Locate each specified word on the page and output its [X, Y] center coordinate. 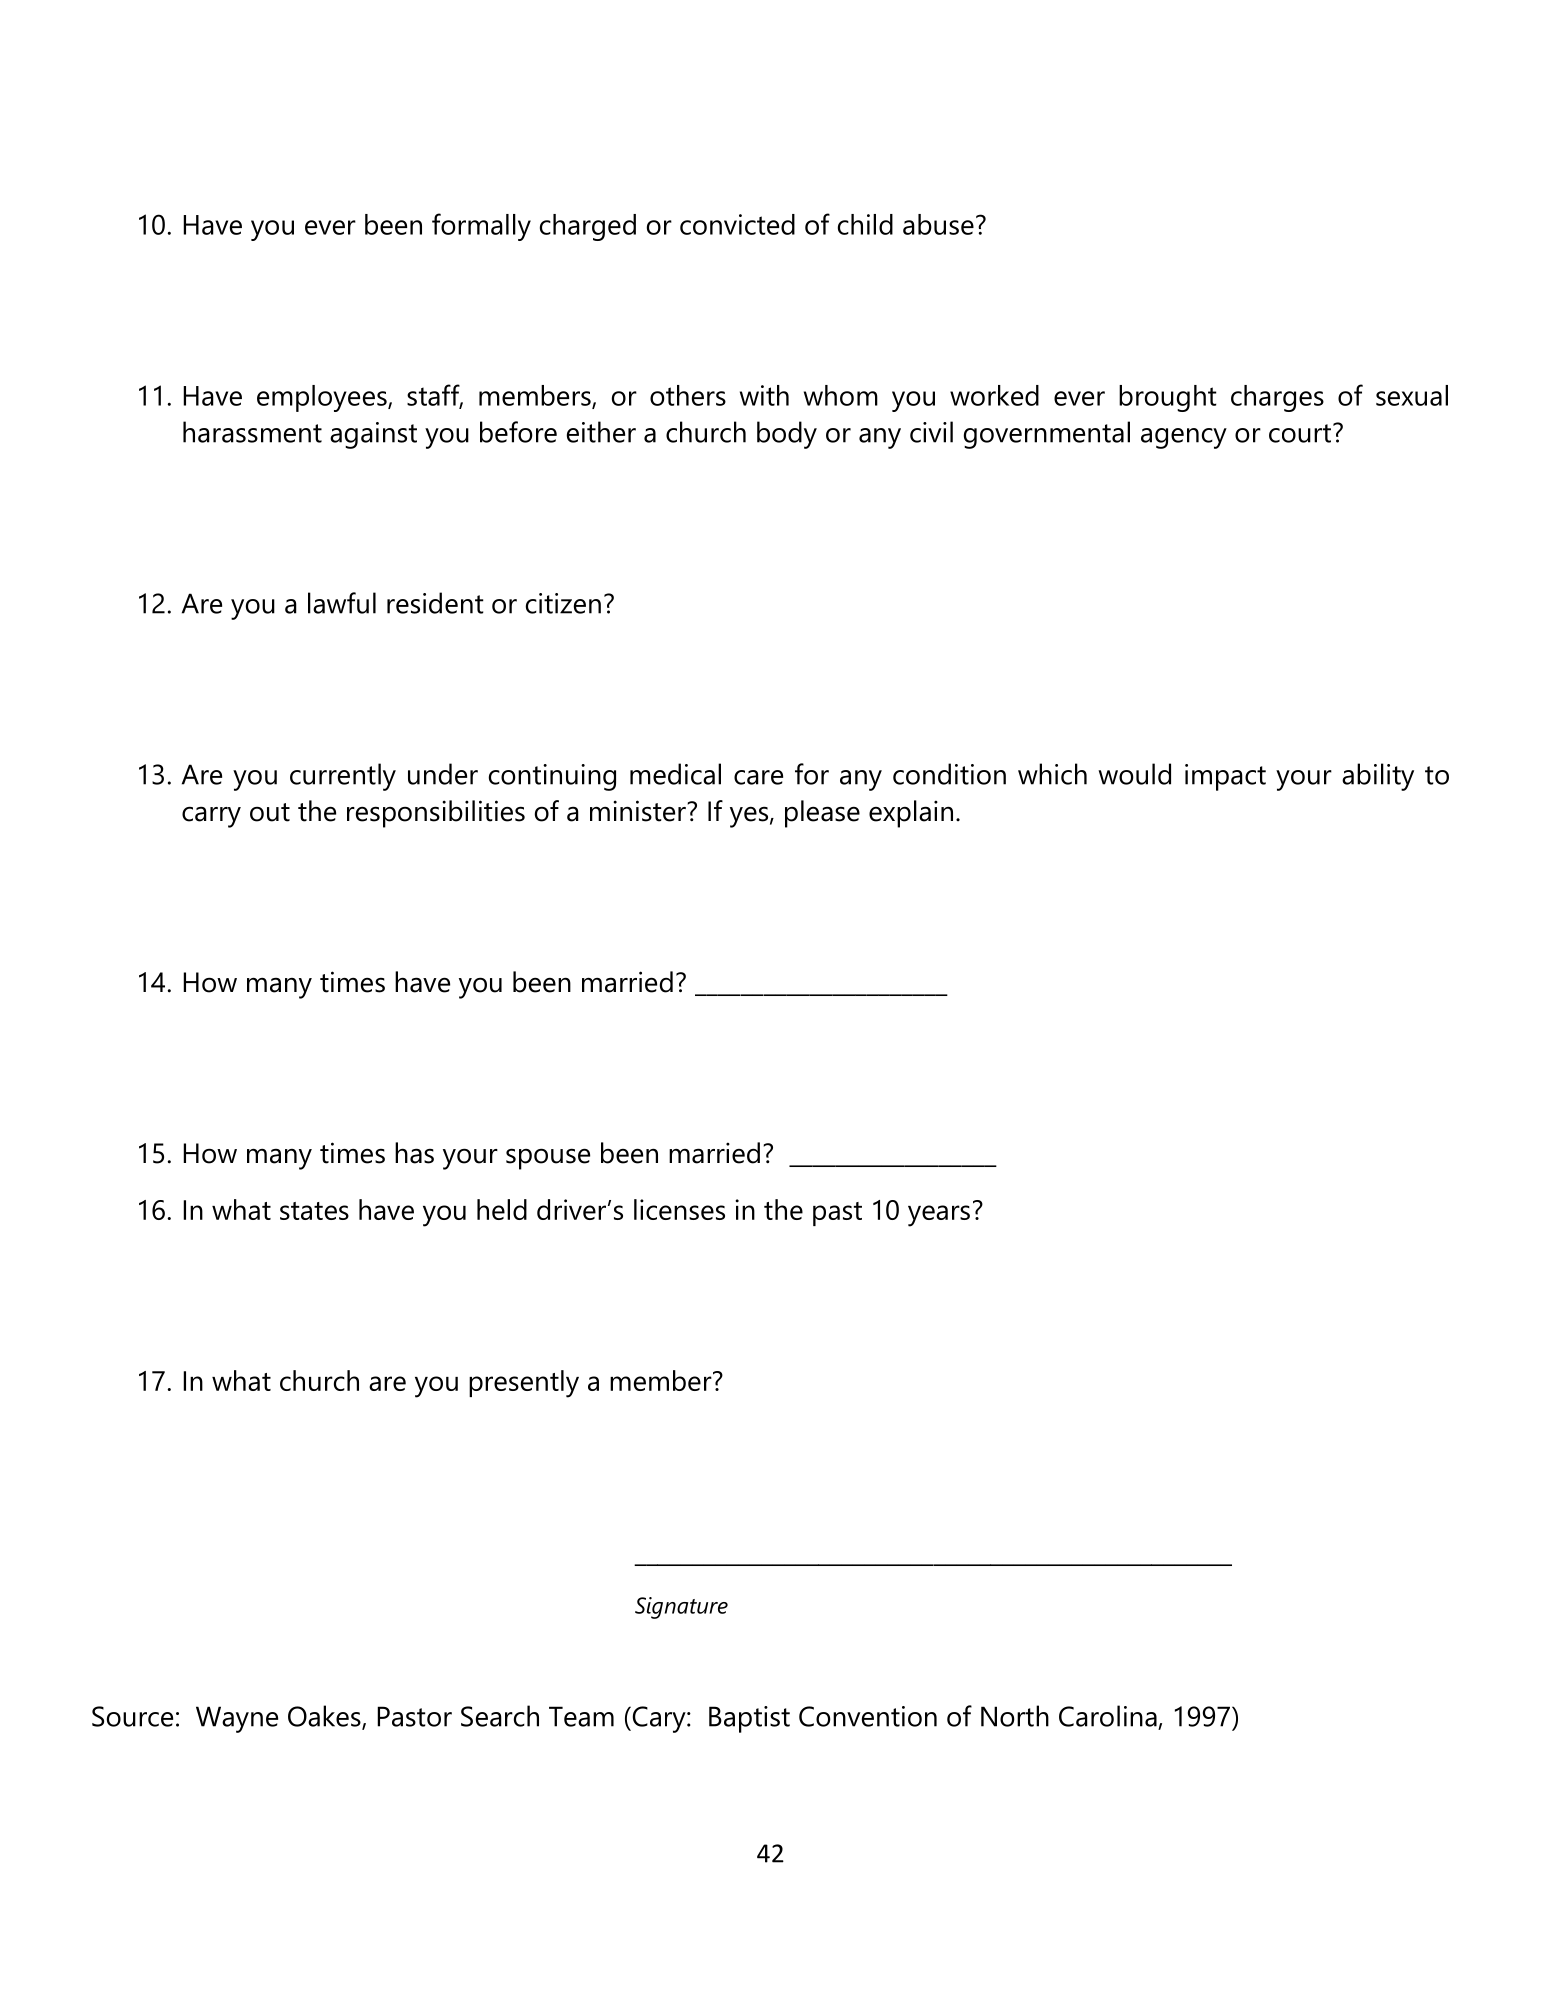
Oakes [325, 1717]
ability [1378, 777]
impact [1225, 777]
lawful [342, 603]
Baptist [749, 1719]
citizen [563, 603]
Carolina [1108, 1716]
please [822, 814]
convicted [737, 224]
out [270, 812]
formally [481, 227]
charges [1277, 398]
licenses [679, 1209]
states [314, 1211]
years [939, 1216]
